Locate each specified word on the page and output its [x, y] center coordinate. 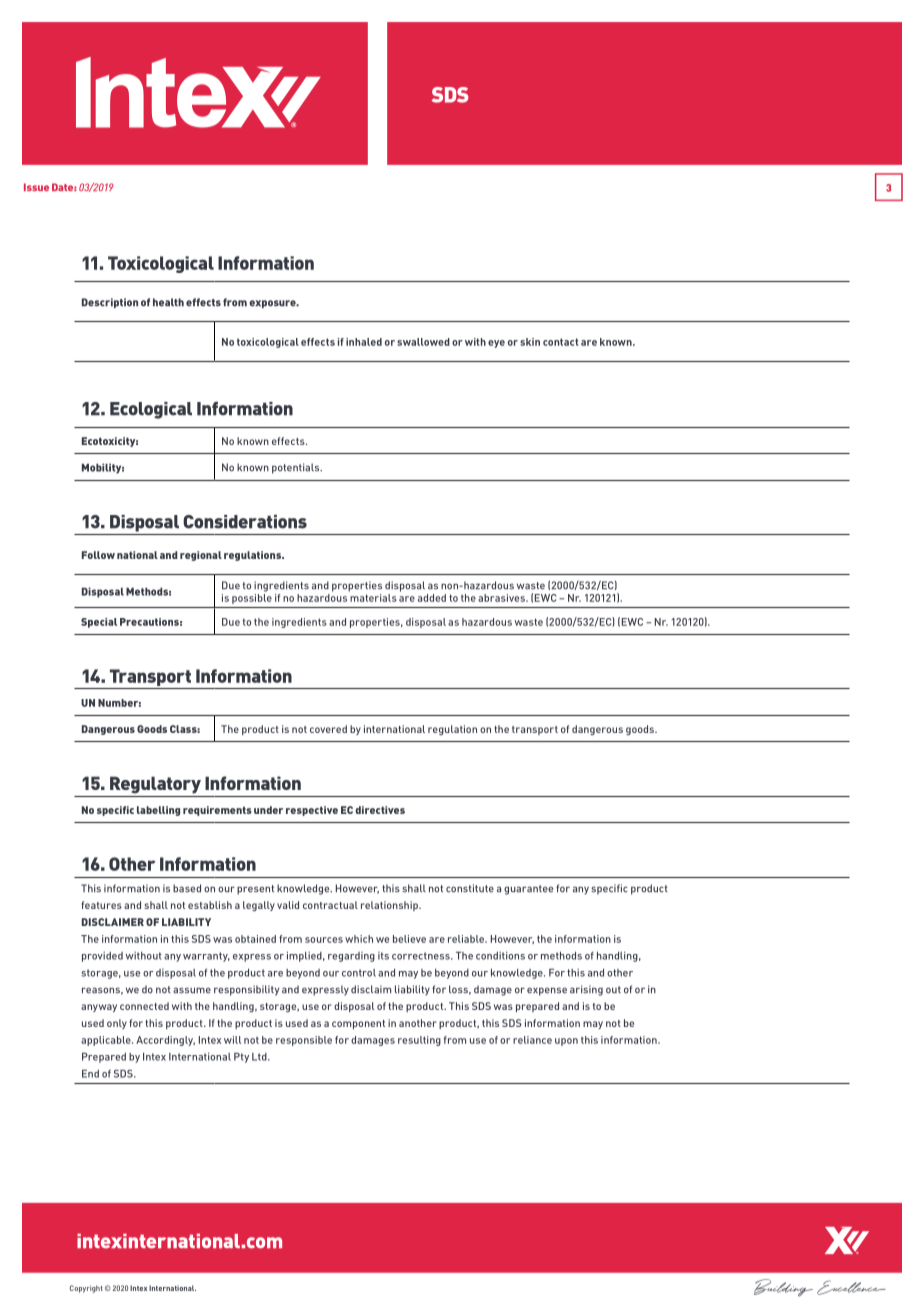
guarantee [528, 890]
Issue [36, 187]
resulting [419, 1041]
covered [328, 729]
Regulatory [155, 785]
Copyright [86, 1289]
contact [560, 342]
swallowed [423, 342]
